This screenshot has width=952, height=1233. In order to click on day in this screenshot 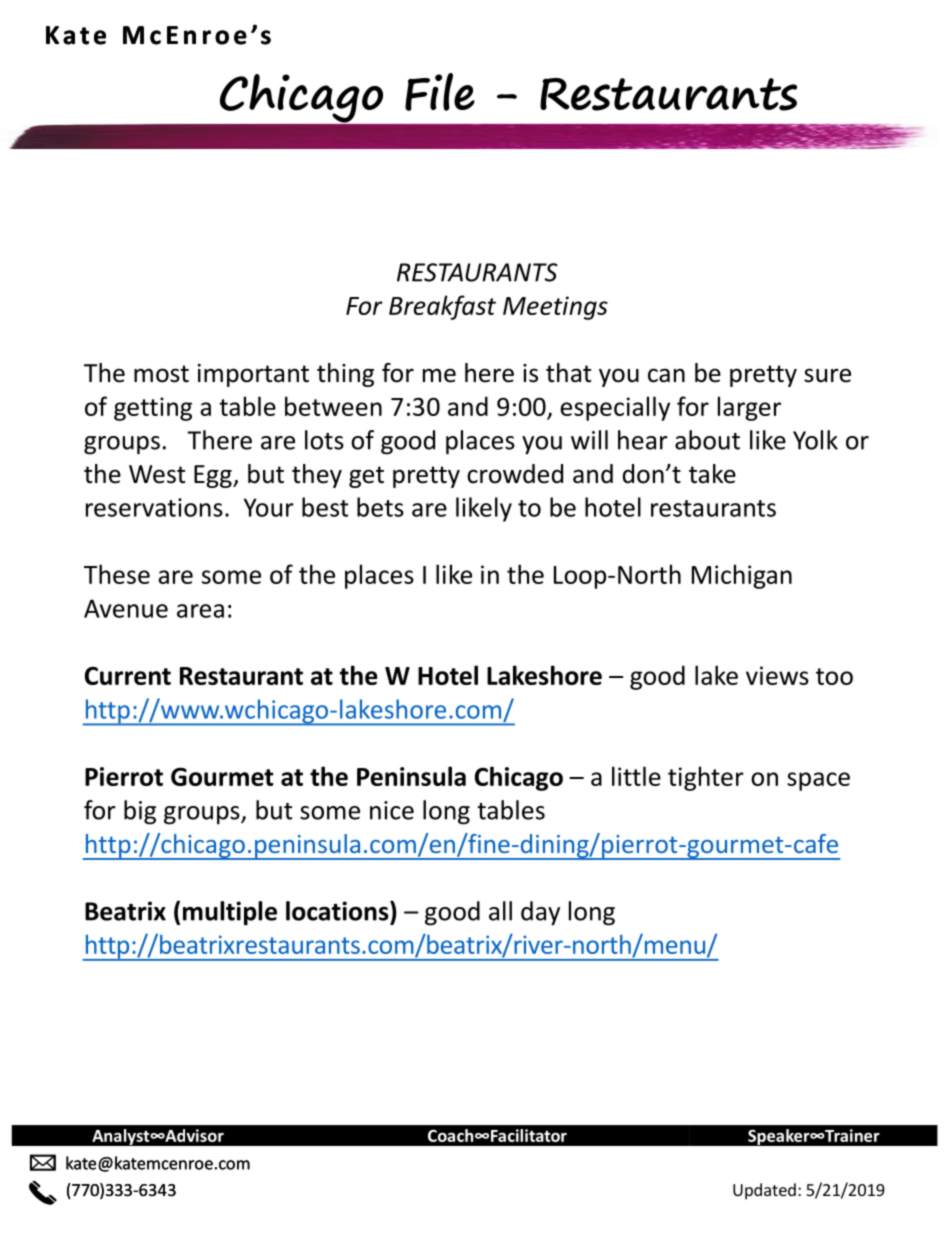, I will do `click(540, 913)`.
